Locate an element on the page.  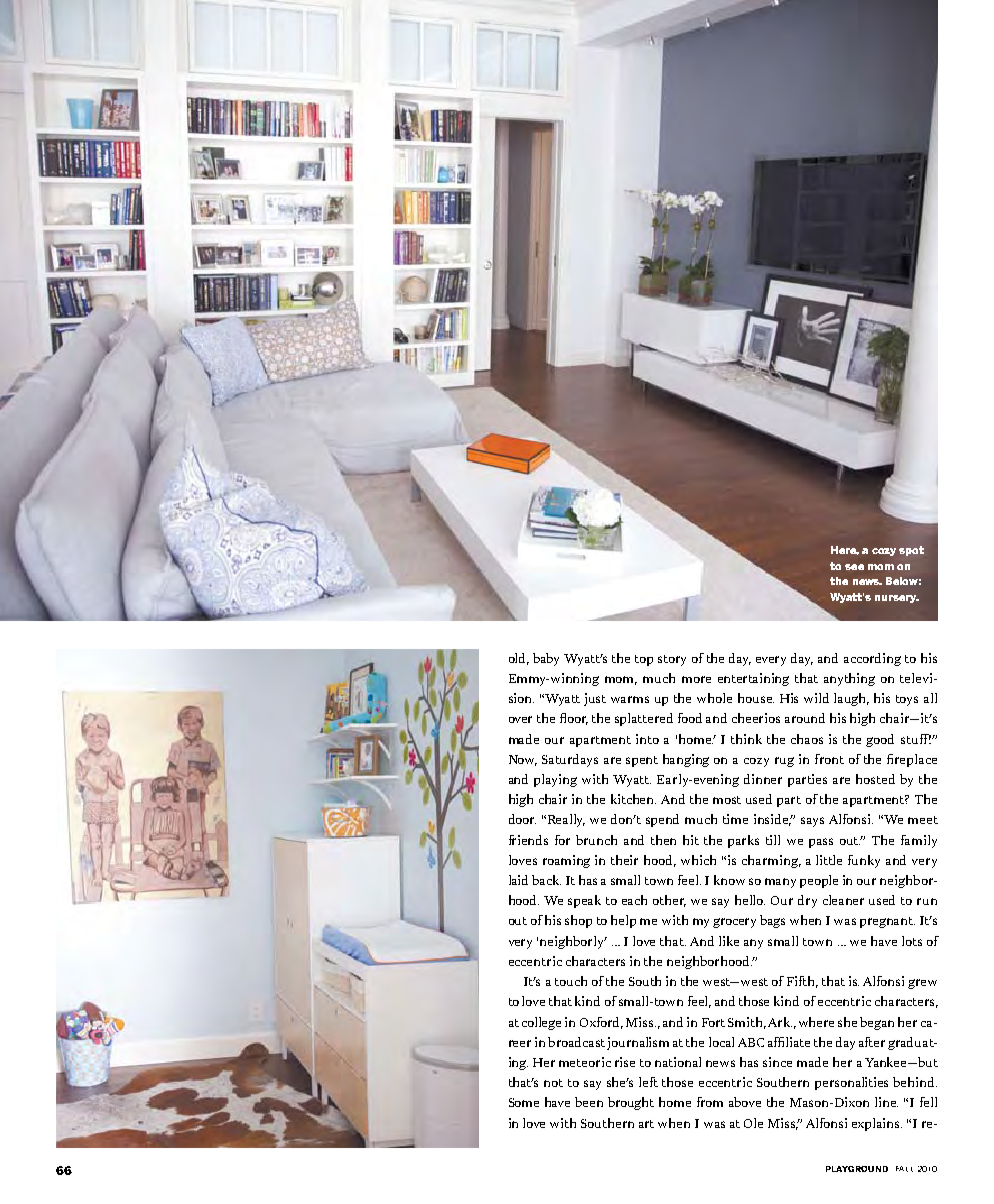
from is located at coordinates (710, 1102).
